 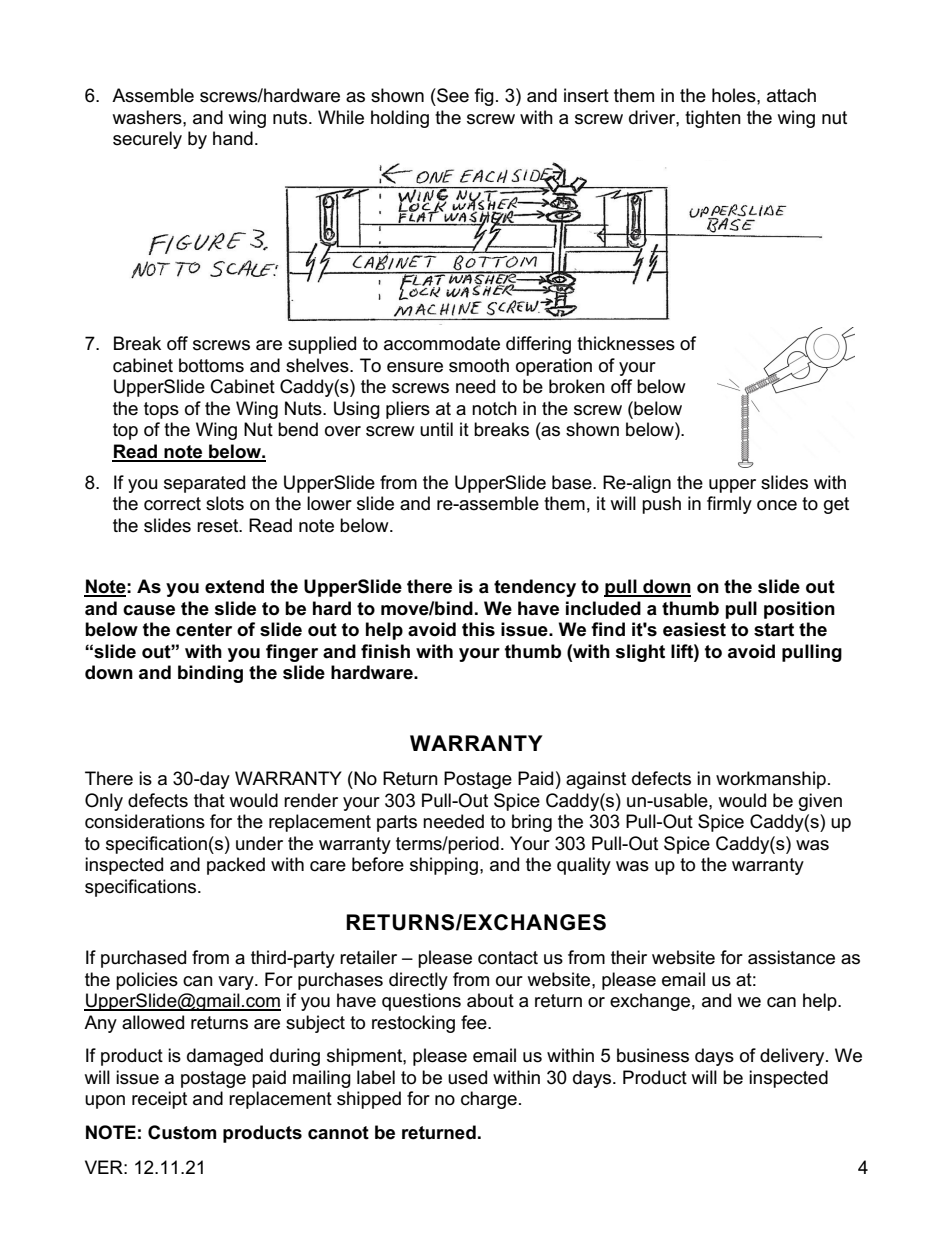 I want to click on thicknesses, so click(x=626, y=343).
